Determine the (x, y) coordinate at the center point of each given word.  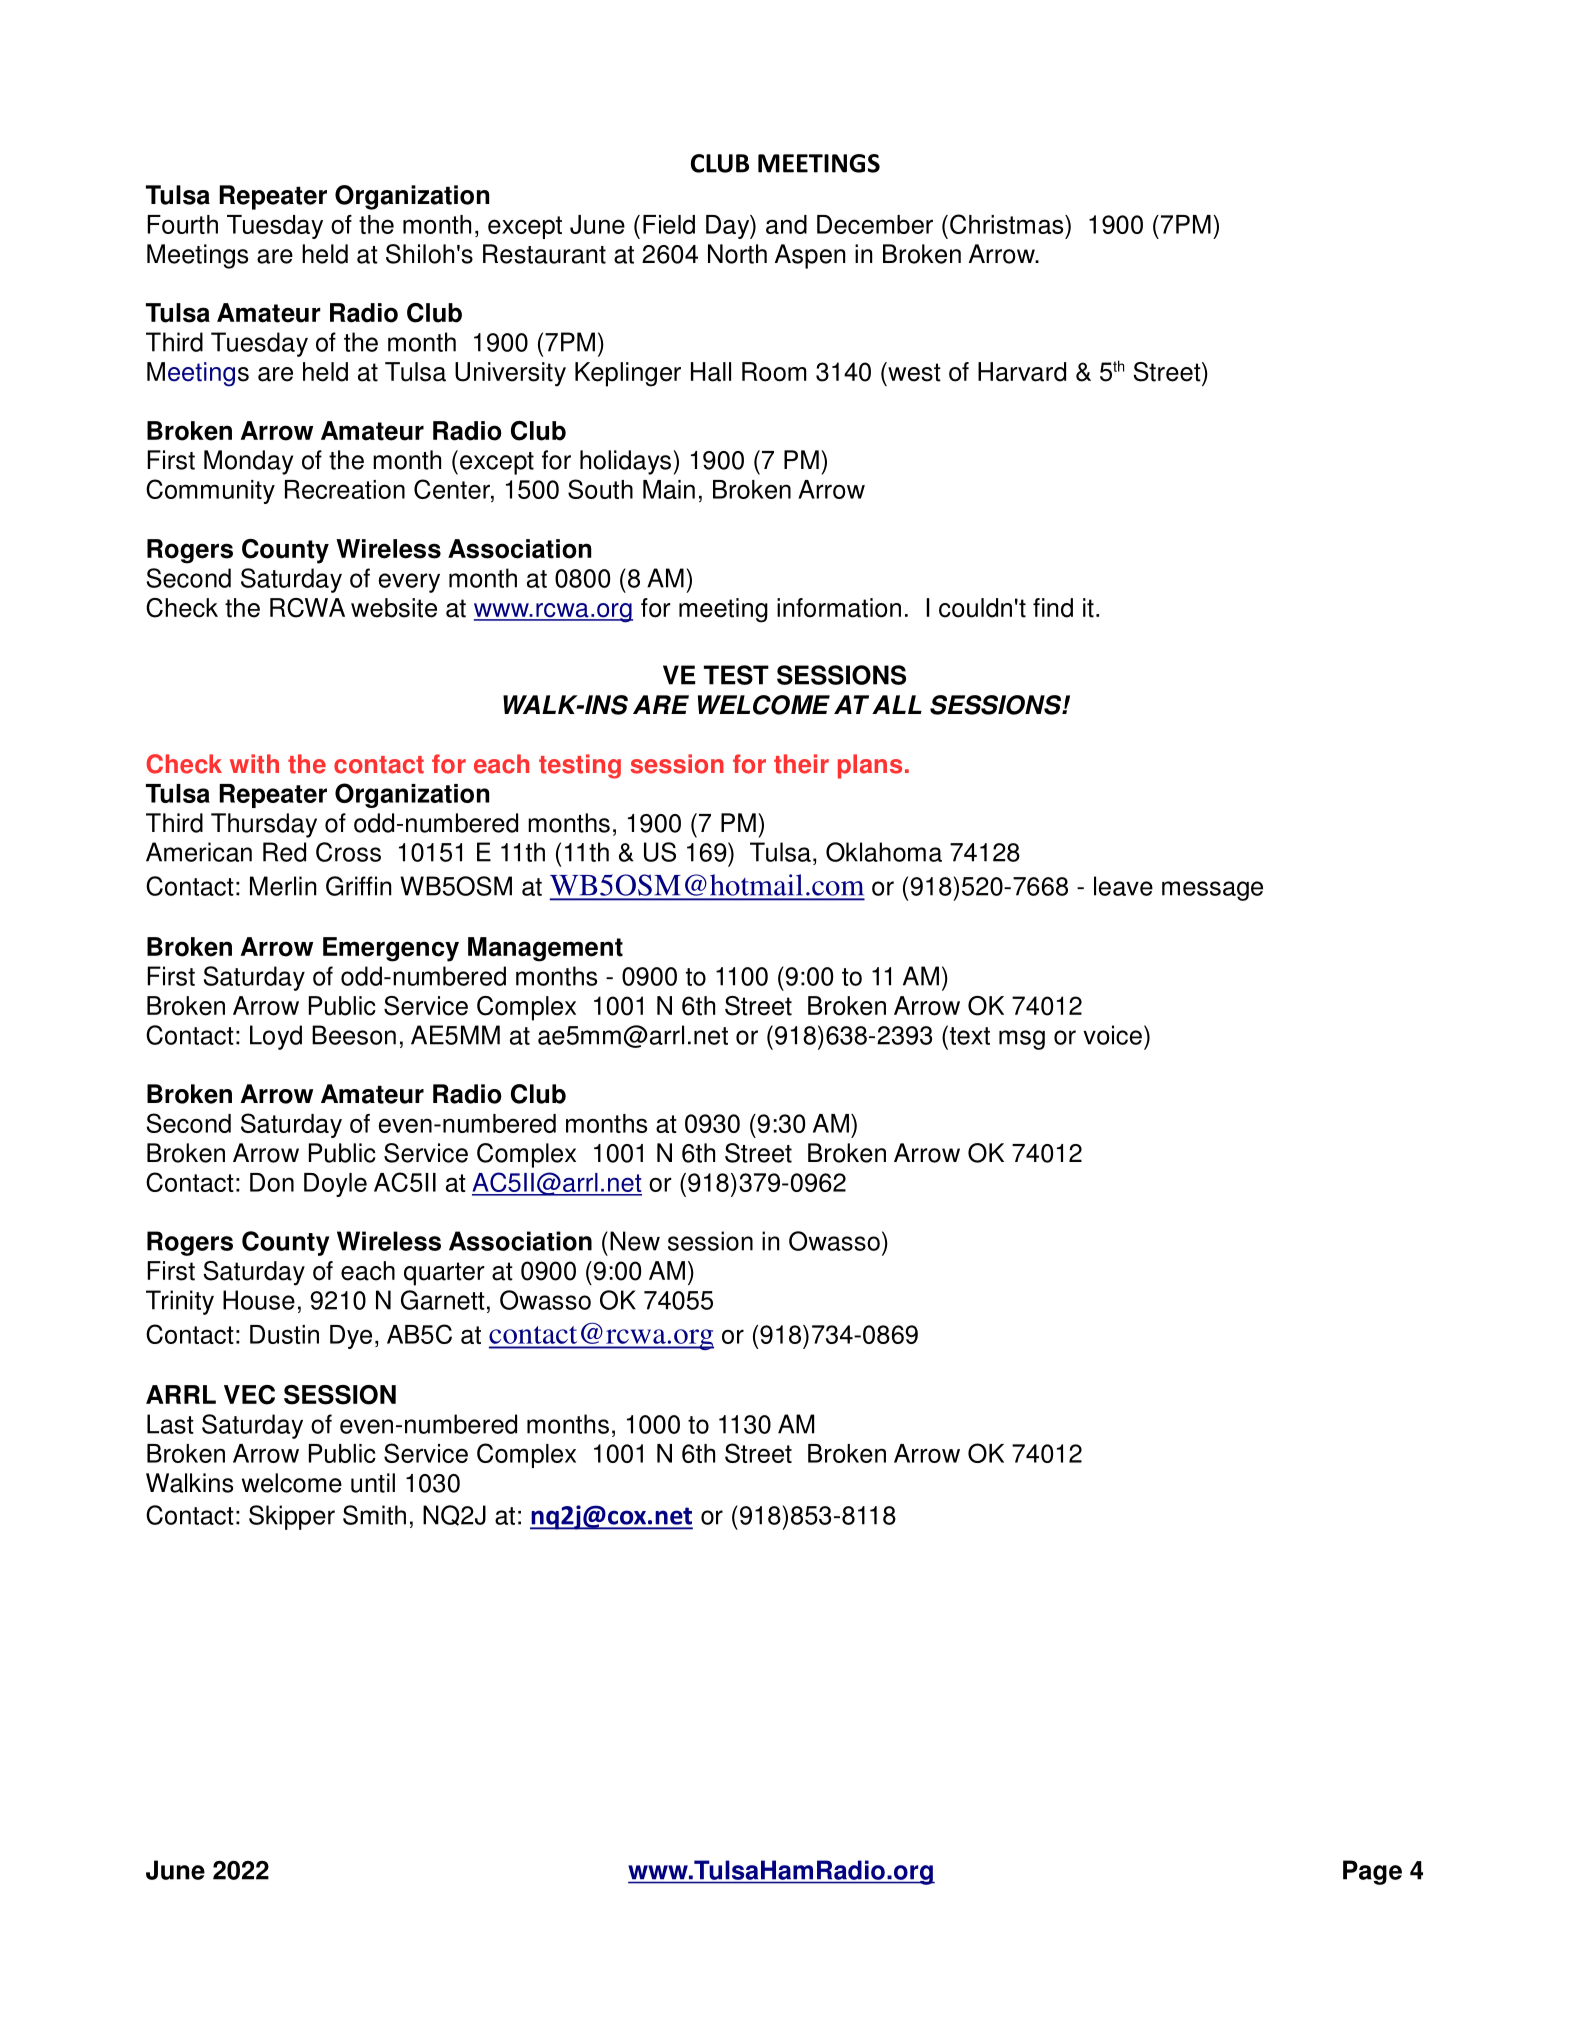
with (254, 764)
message (1212, 891)
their (801, 764)
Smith (374, 1515)
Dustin (284, 1334)
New (635, 1241)
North (737, 254)
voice (1112, 1035)
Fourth (182, 224)
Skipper (292, 1517)
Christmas (1008, 224)
